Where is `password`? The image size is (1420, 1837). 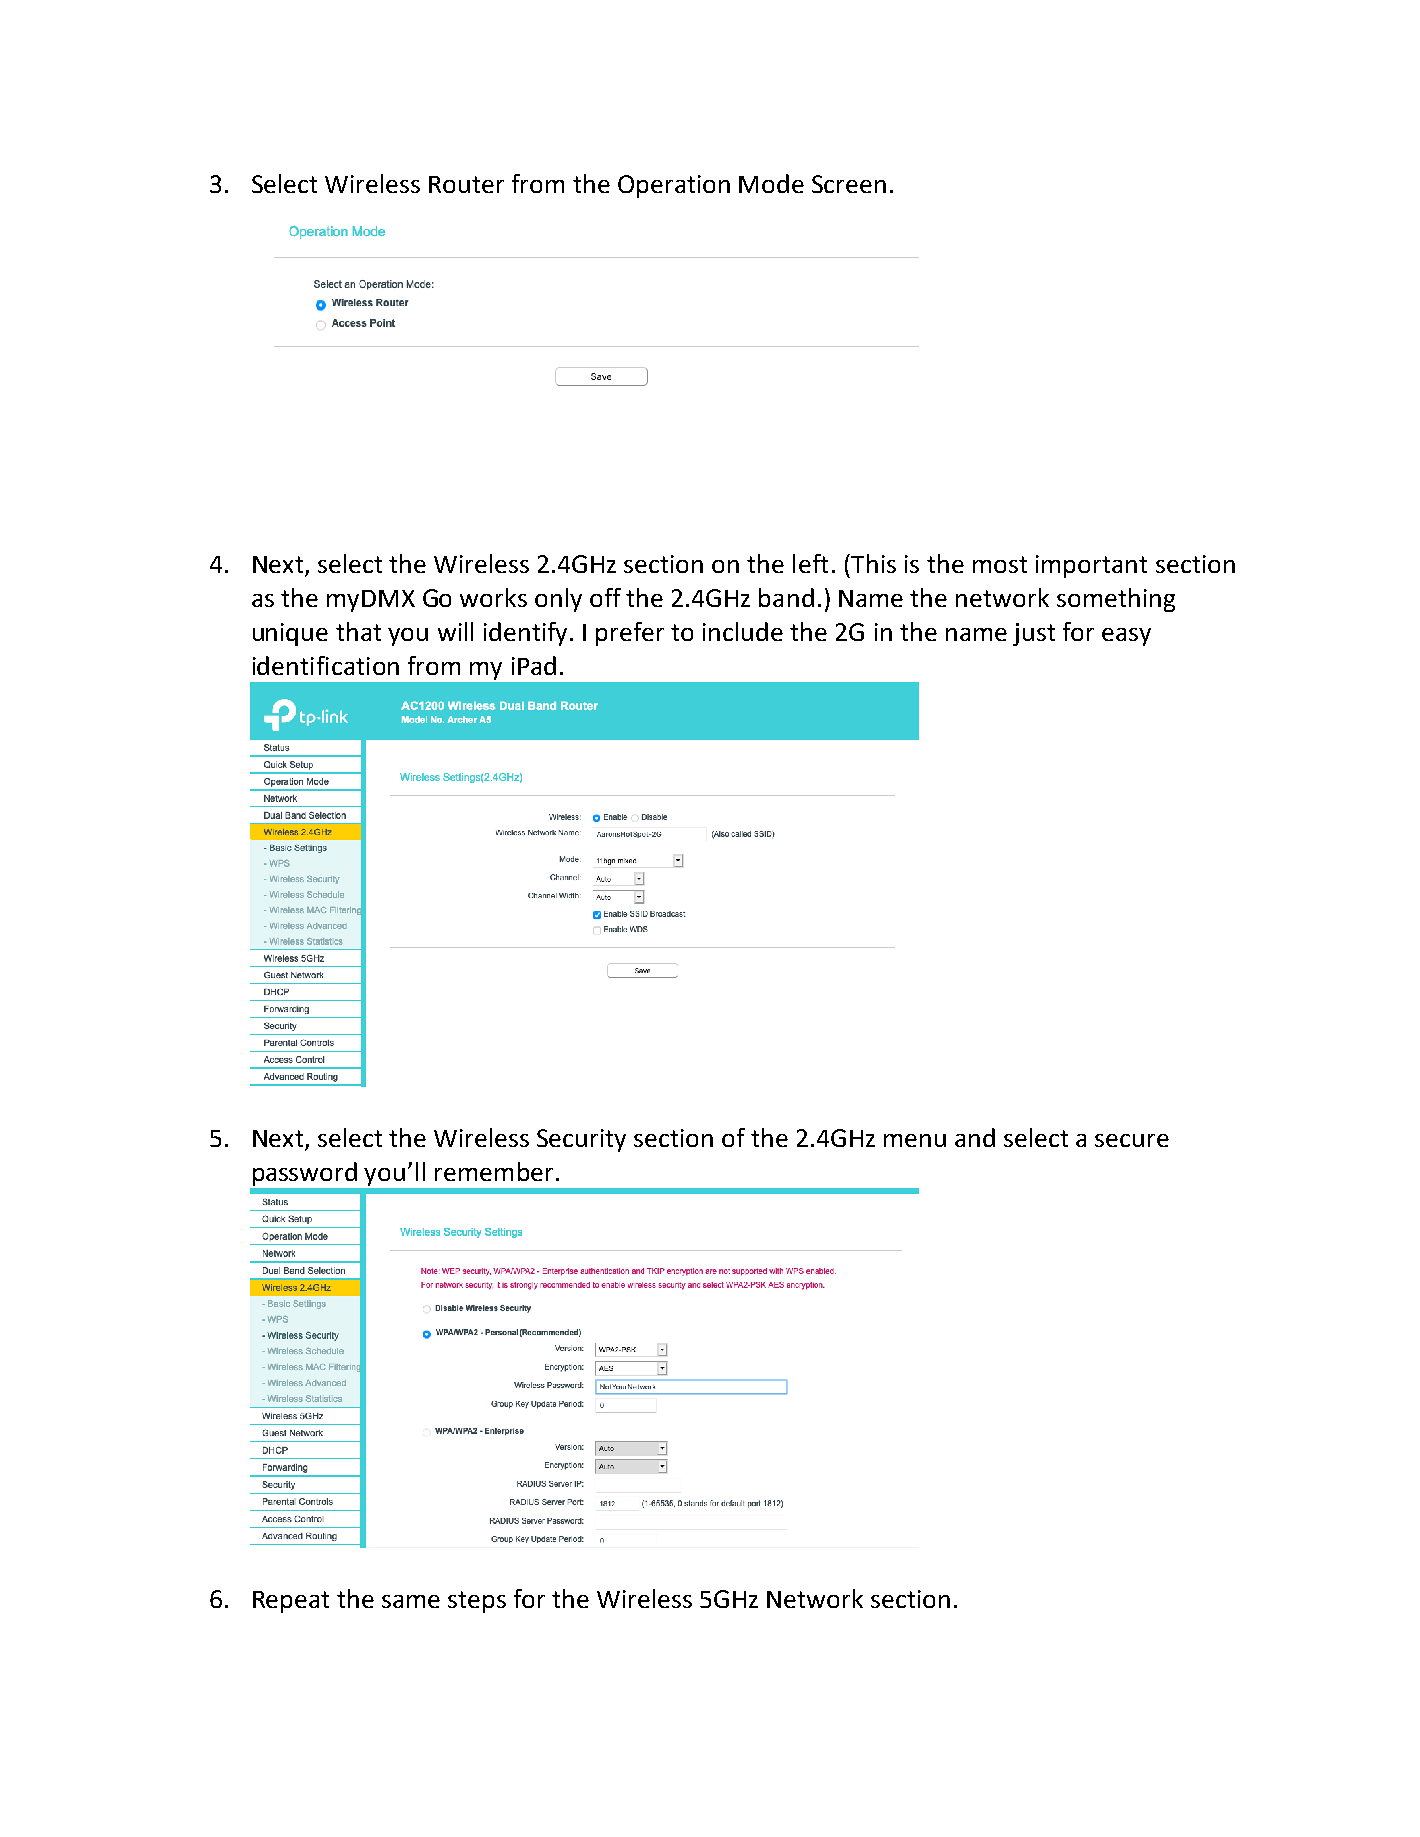
password is located at coordinates (305, 1174).
